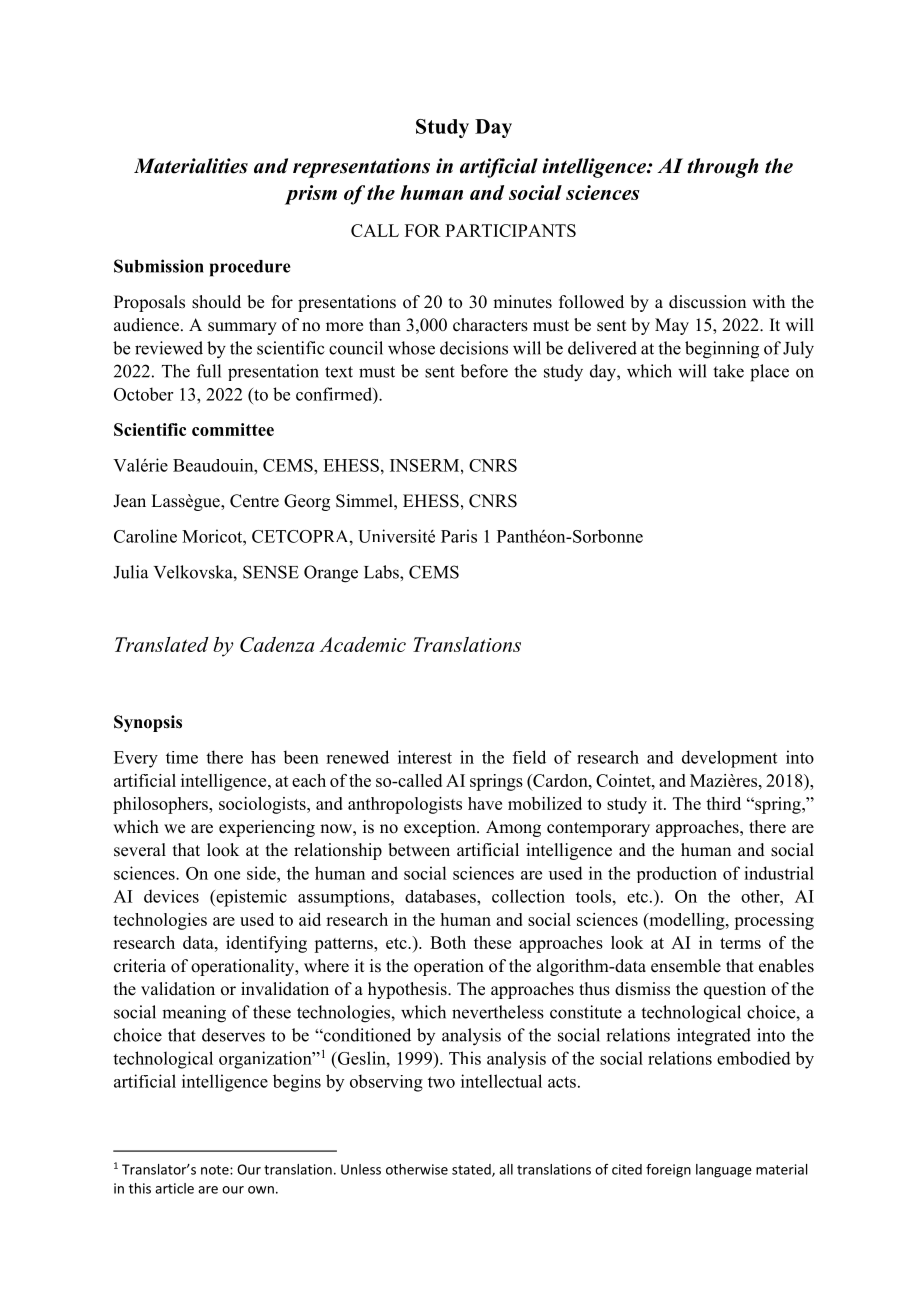  What do you see at coordinates (250, 268) in the screenshot?
I see `procedure` at bounding box center [250, 268].
